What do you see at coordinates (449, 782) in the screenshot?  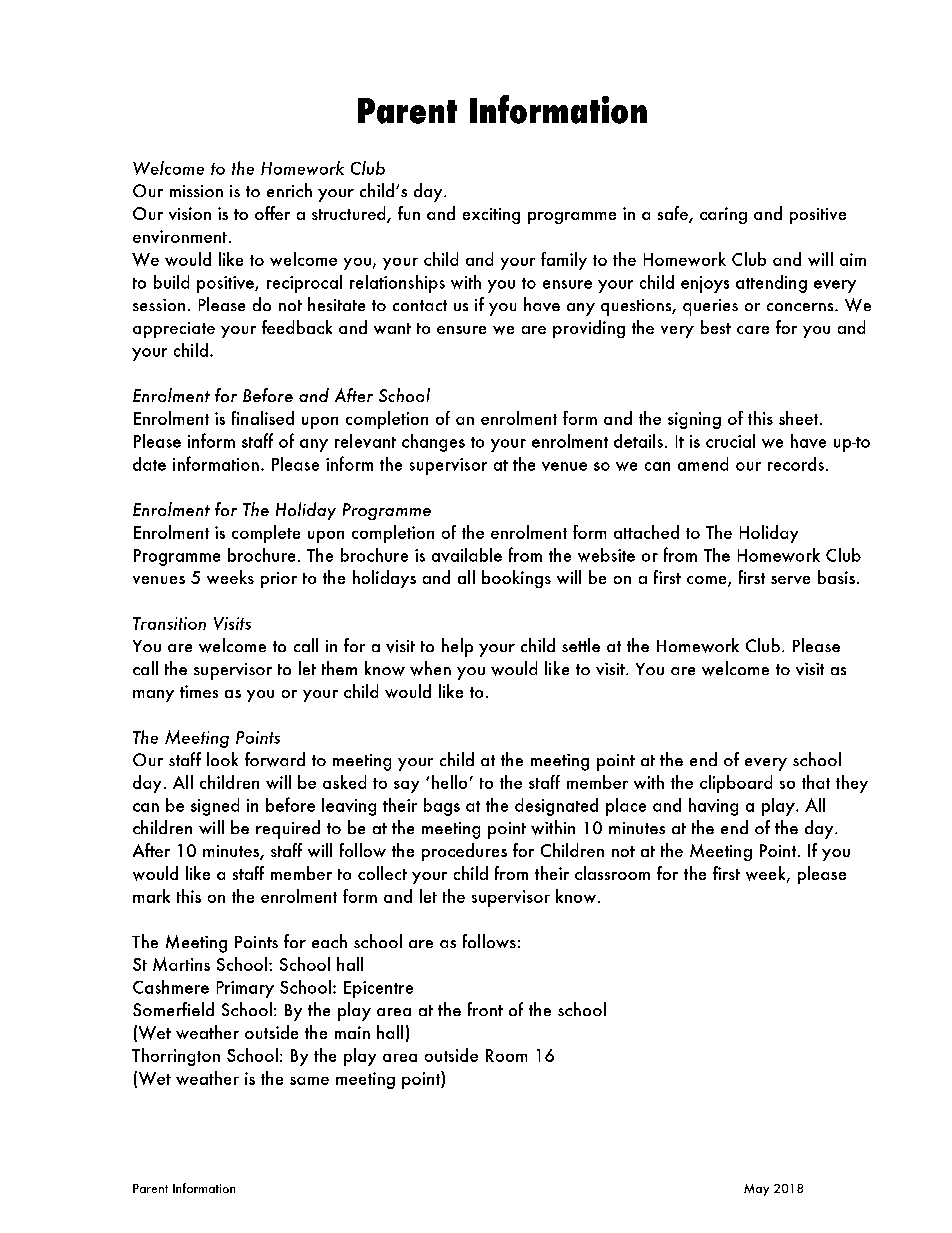 I see `hello` at bounding box center [449, 782].
